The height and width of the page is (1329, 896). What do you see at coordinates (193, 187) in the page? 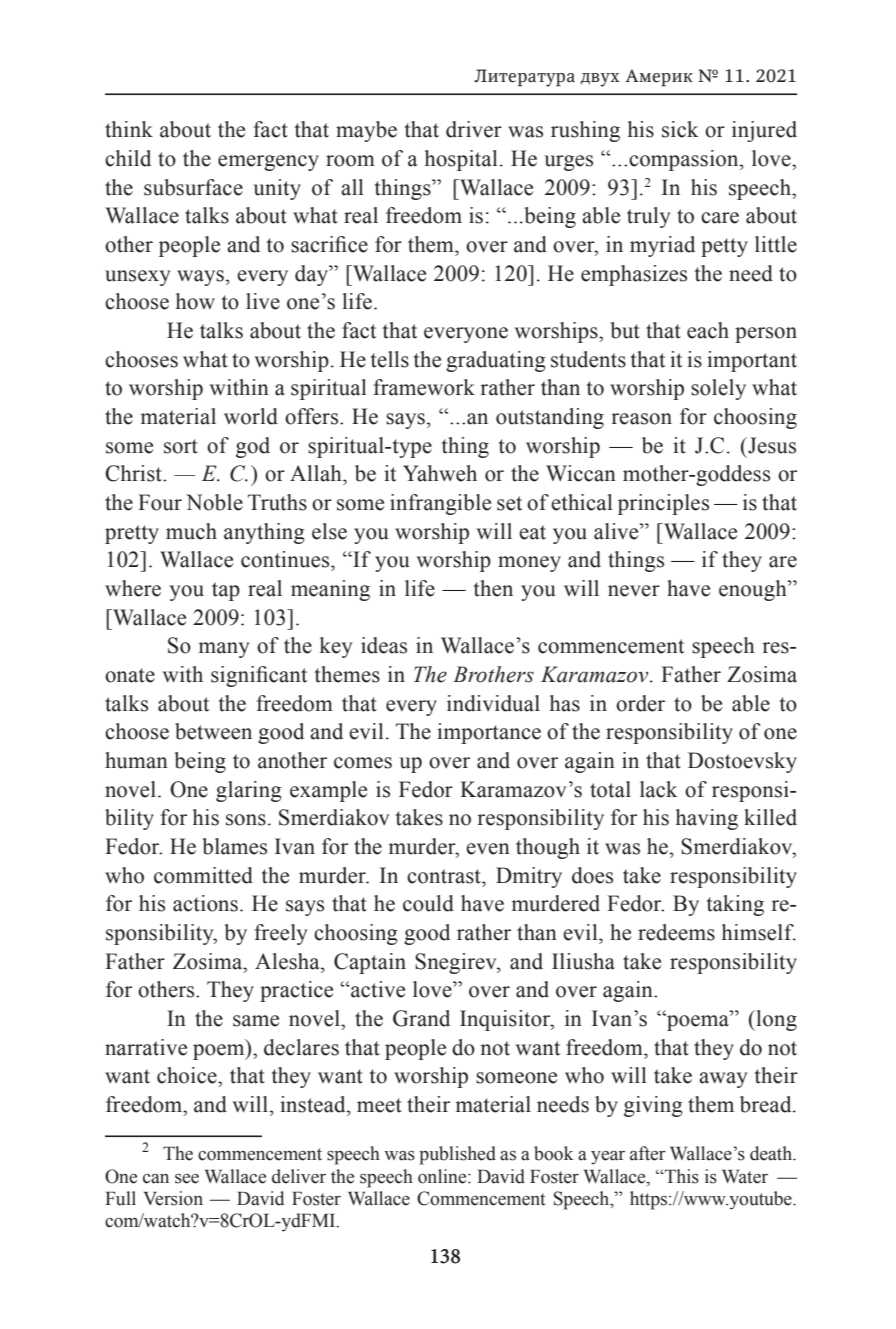
I see `subsurface` at bounding box center [193, 187].
